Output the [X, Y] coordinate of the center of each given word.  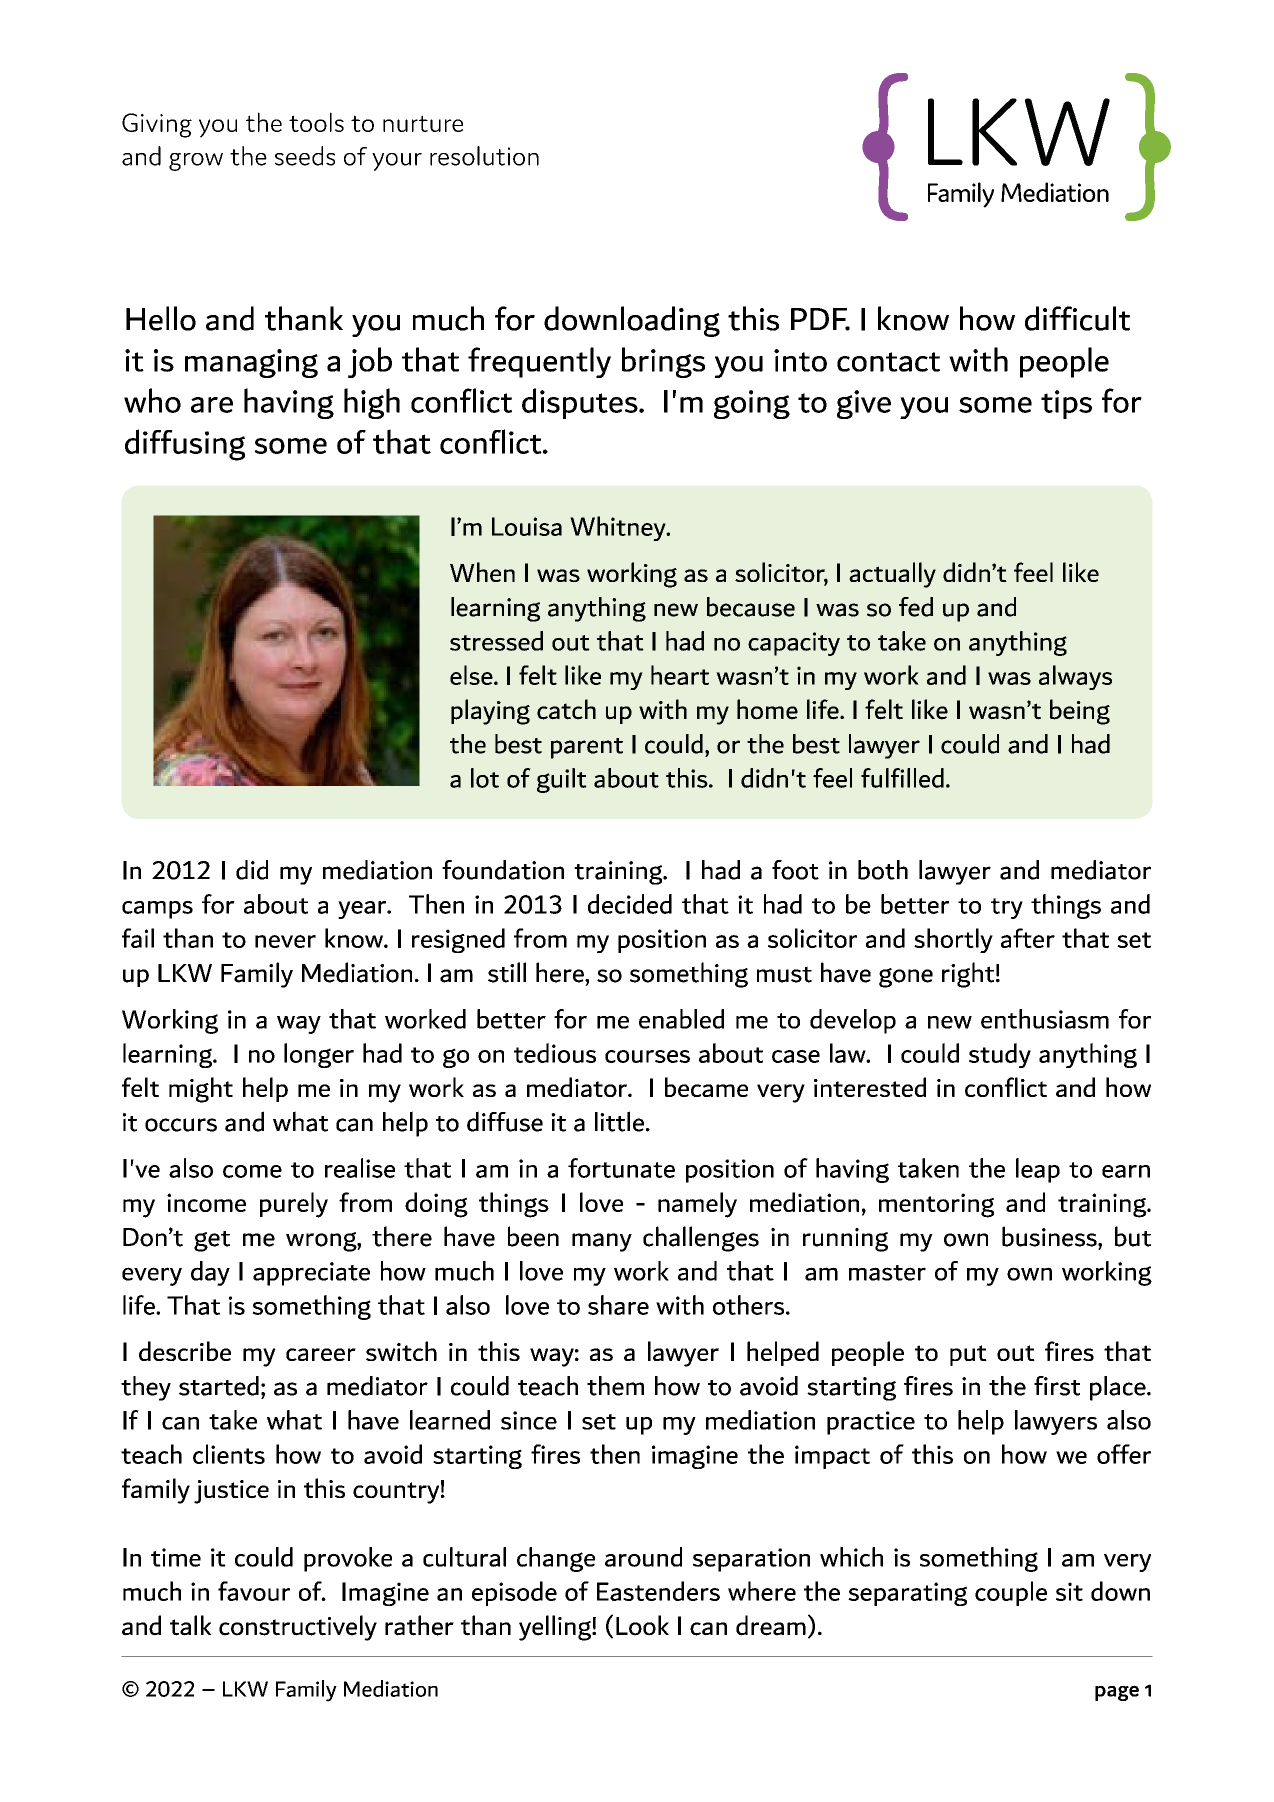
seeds [305, 156]
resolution [484, 156]
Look [642, 1625]
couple [1011, 1593]
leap [1038, 1170]
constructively [298, 1628]
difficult [1077, 318]
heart [680, 675]
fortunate [621, 1168]
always [1075, 677]
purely [294, 1205]
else [472, 675]
